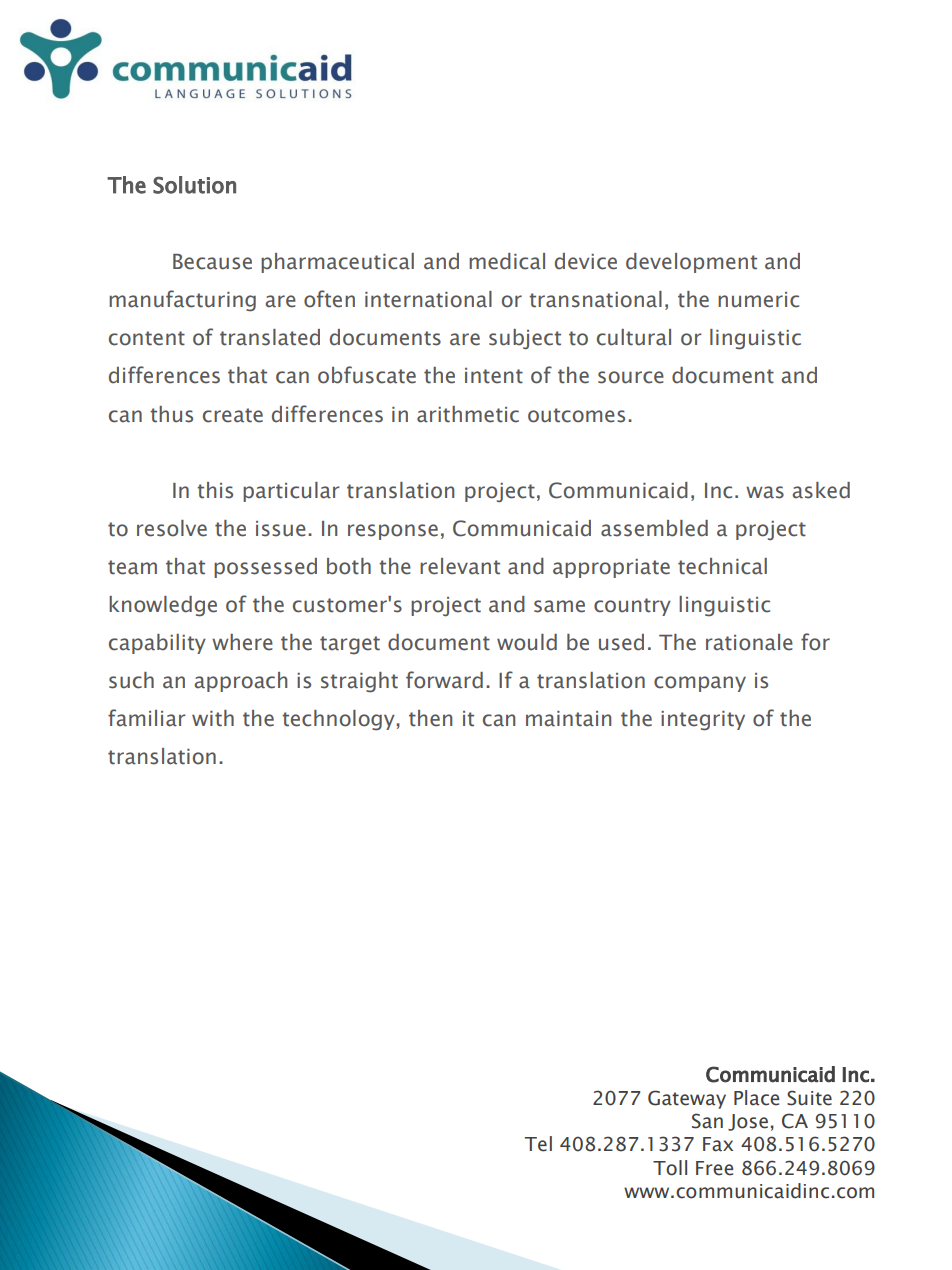  Describe the element at coordinates (507, 261) in the screenshot. I see `medical` at that location.
